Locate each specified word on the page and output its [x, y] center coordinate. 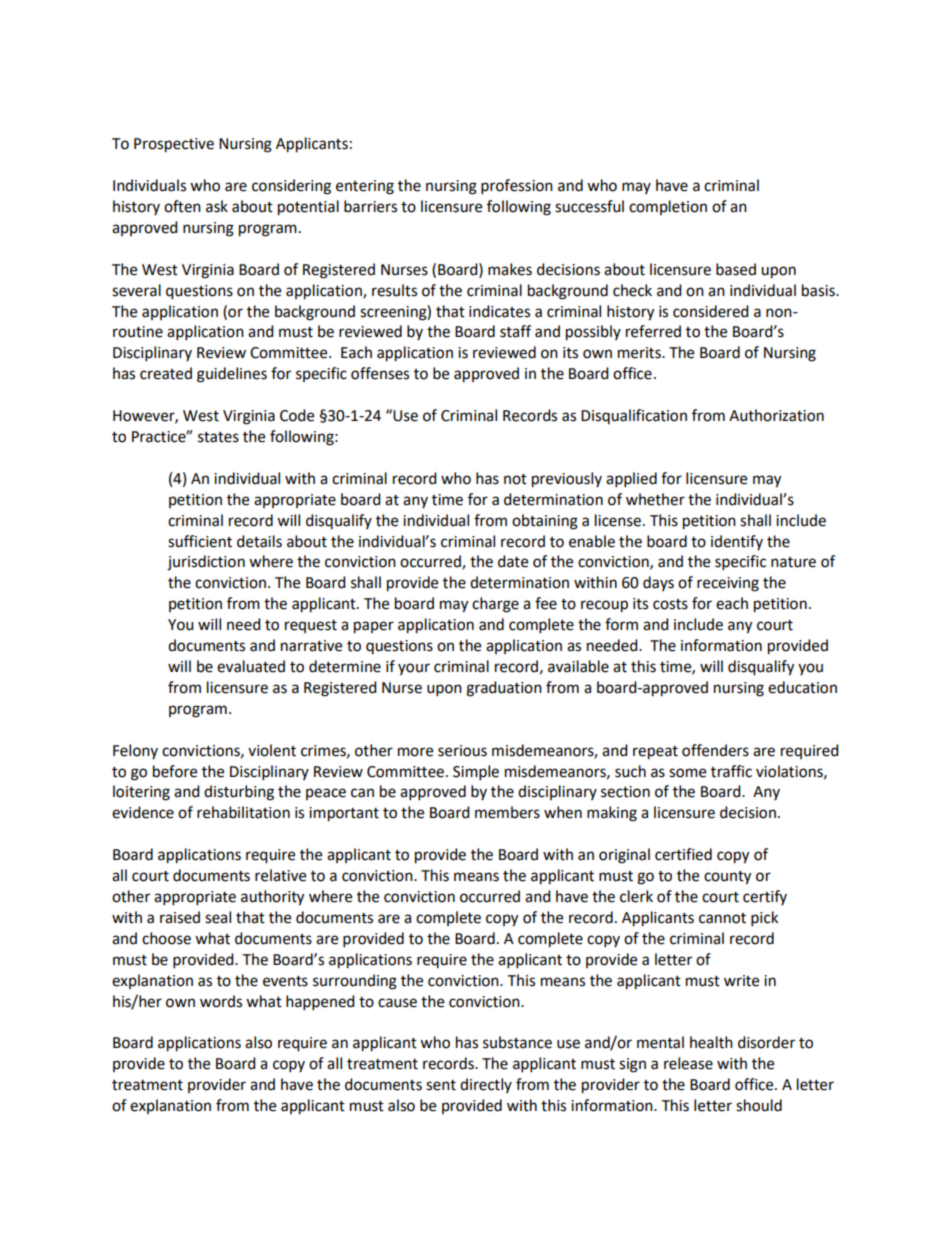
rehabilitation [243, 812]
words [221, 1001]
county [727, 878]
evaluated [251, 666]
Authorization [776, 415]
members [507, 812]
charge [495, 605]
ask [217, 206]
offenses [380, 373]
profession [517, 187]
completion [668, 207]
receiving [728, 584]
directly [486, 1085]
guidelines [232, 375]
